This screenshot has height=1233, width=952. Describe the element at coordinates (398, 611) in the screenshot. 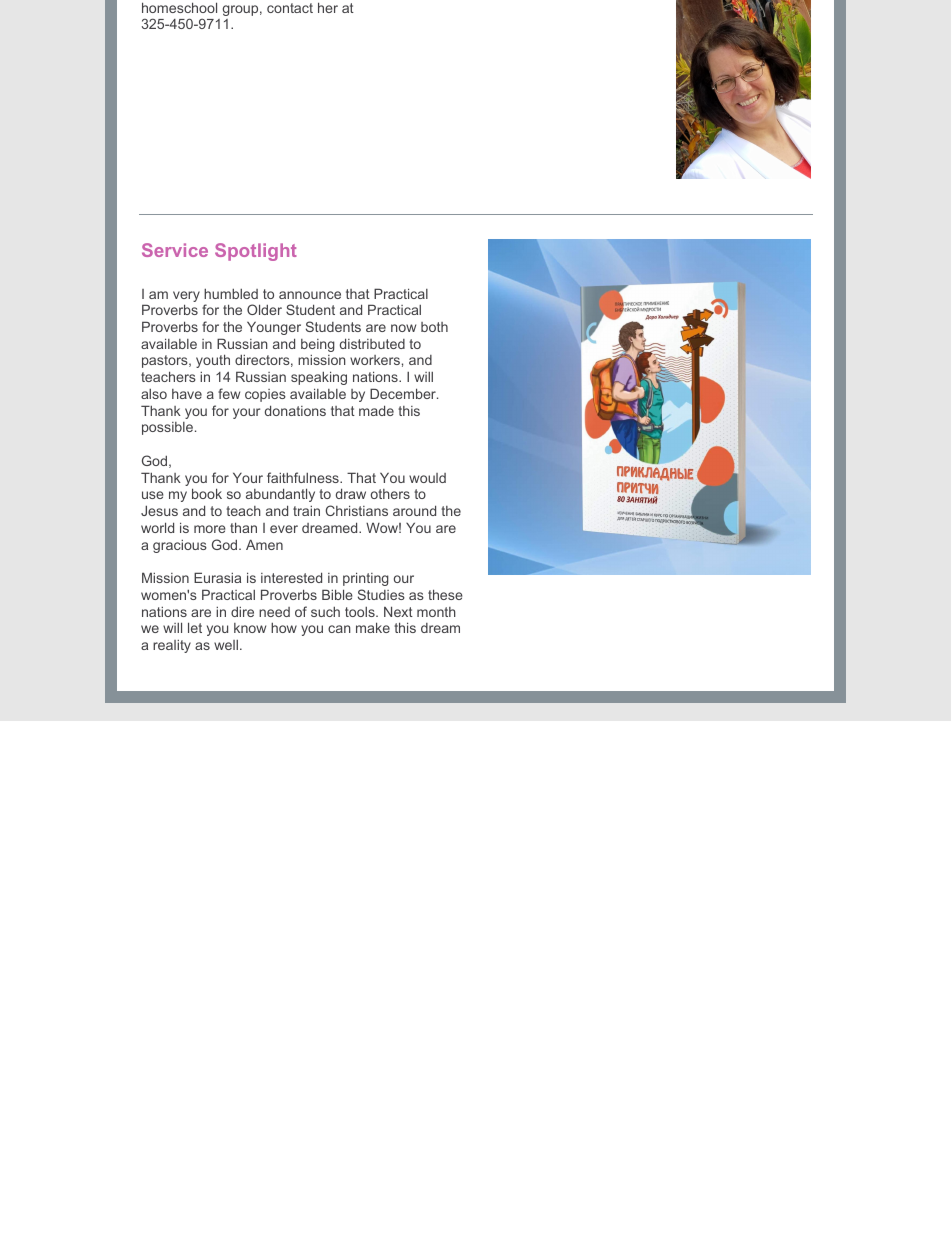

I see `Next` at that location.
